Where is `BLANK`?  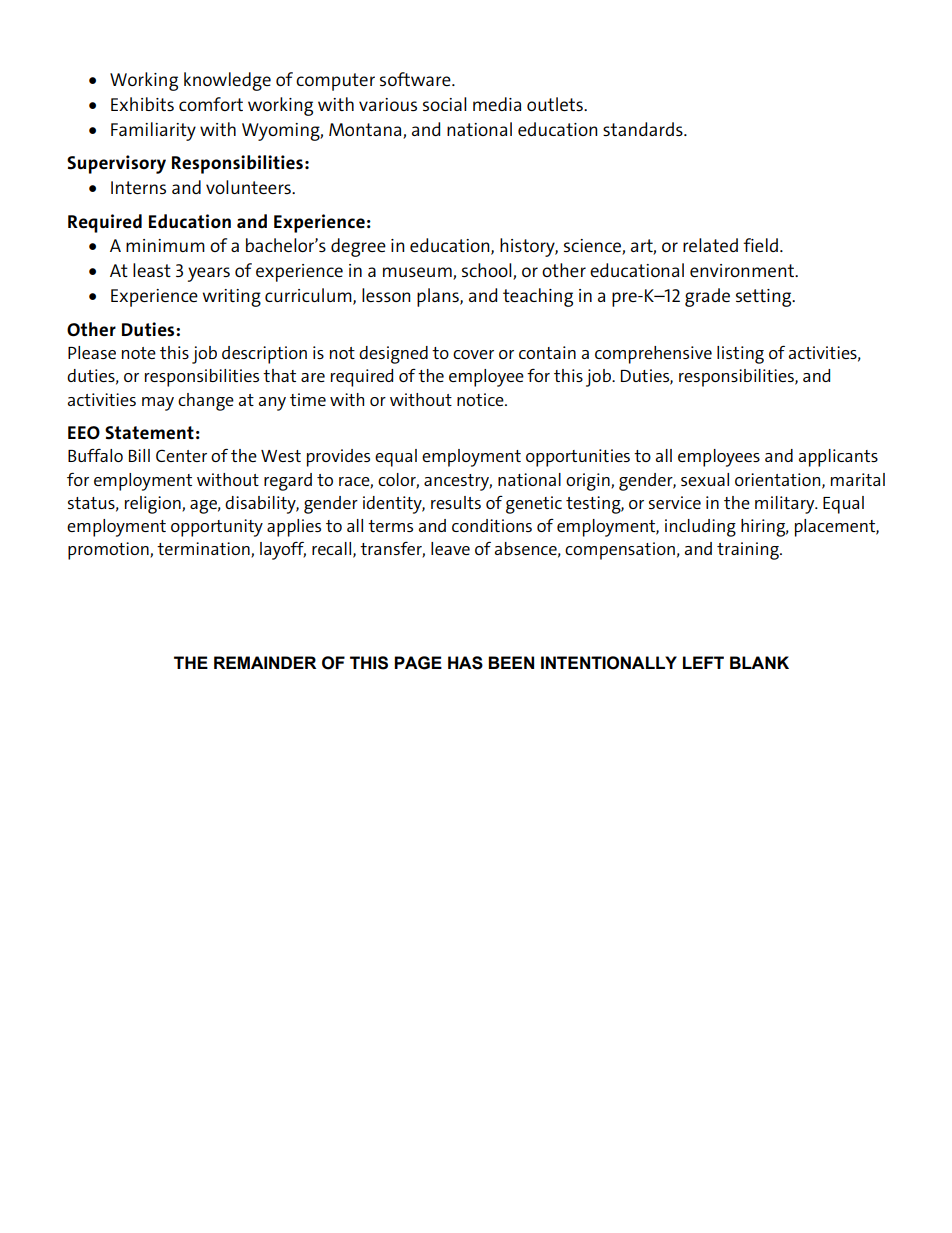
BLANK is located at coordinates (759, 662).
